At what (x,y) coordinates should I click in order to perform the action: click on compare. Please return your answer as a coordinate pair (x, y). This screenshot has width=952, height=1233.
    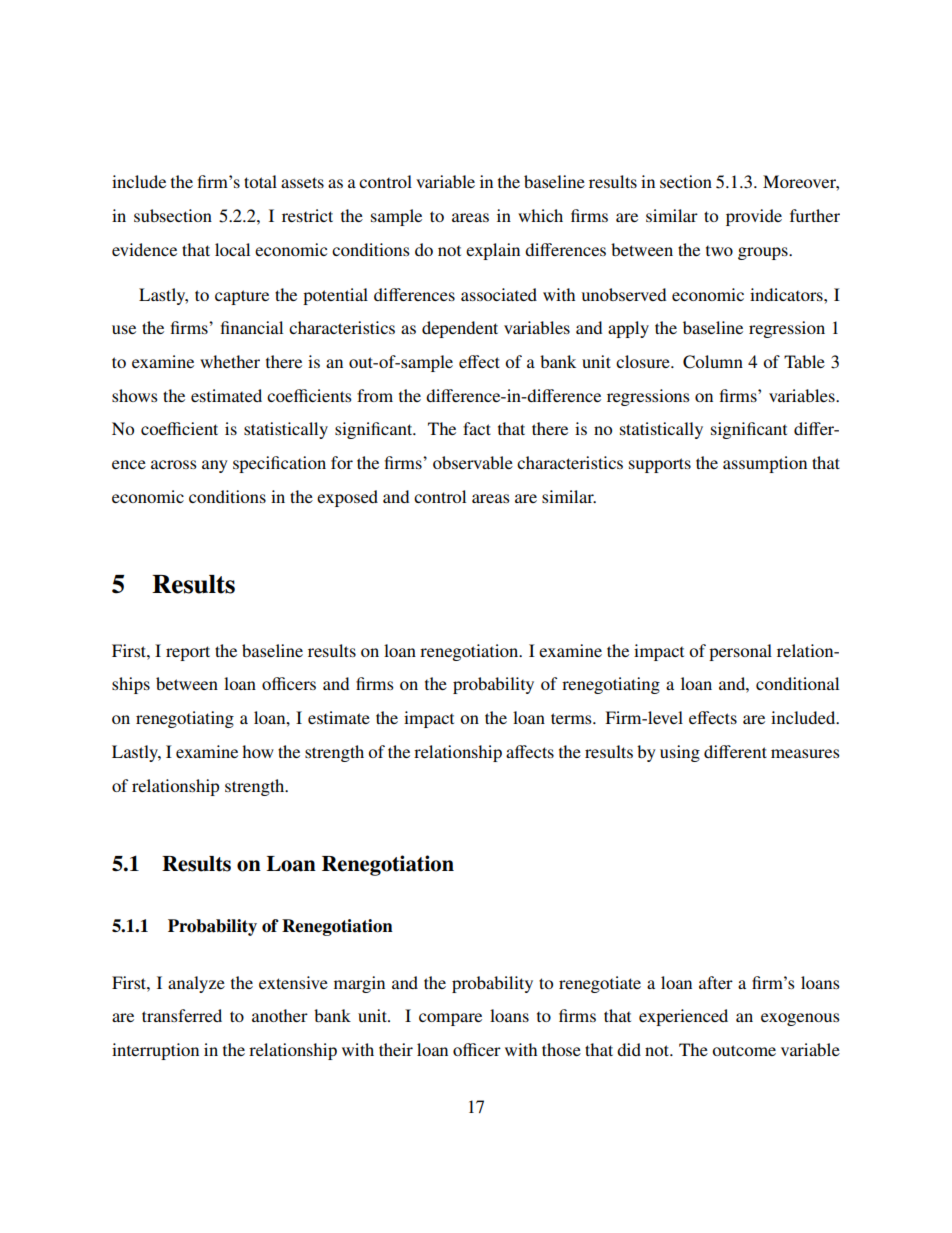
    Looking at the image, I should click on (450, 1019).
